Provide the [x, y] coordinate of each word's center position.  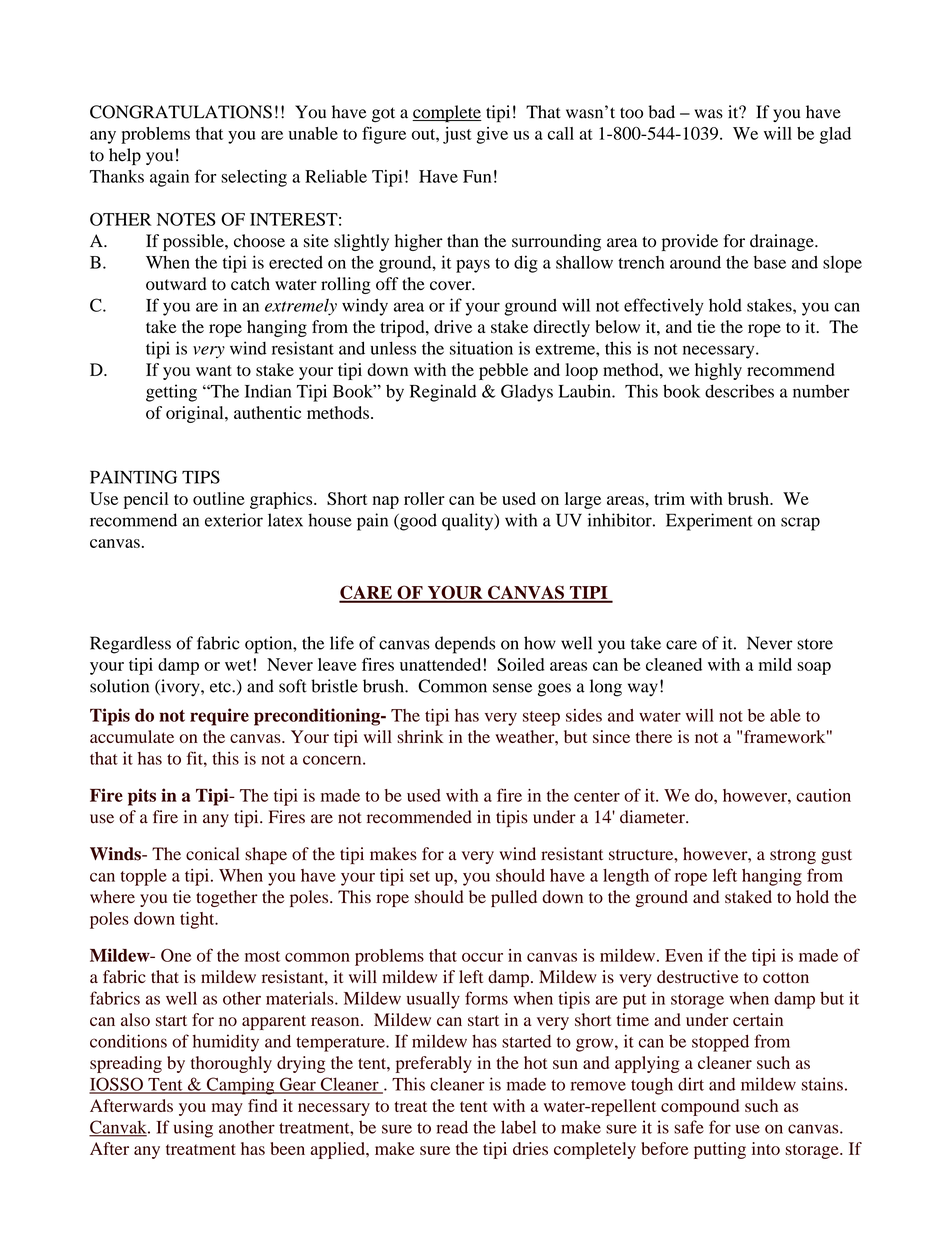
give [492, 135]
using [193, 1129]
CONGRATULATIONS [181, 112]
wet [238, 665]
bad [662, 112]
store [815, 644]
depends [465, 645]
